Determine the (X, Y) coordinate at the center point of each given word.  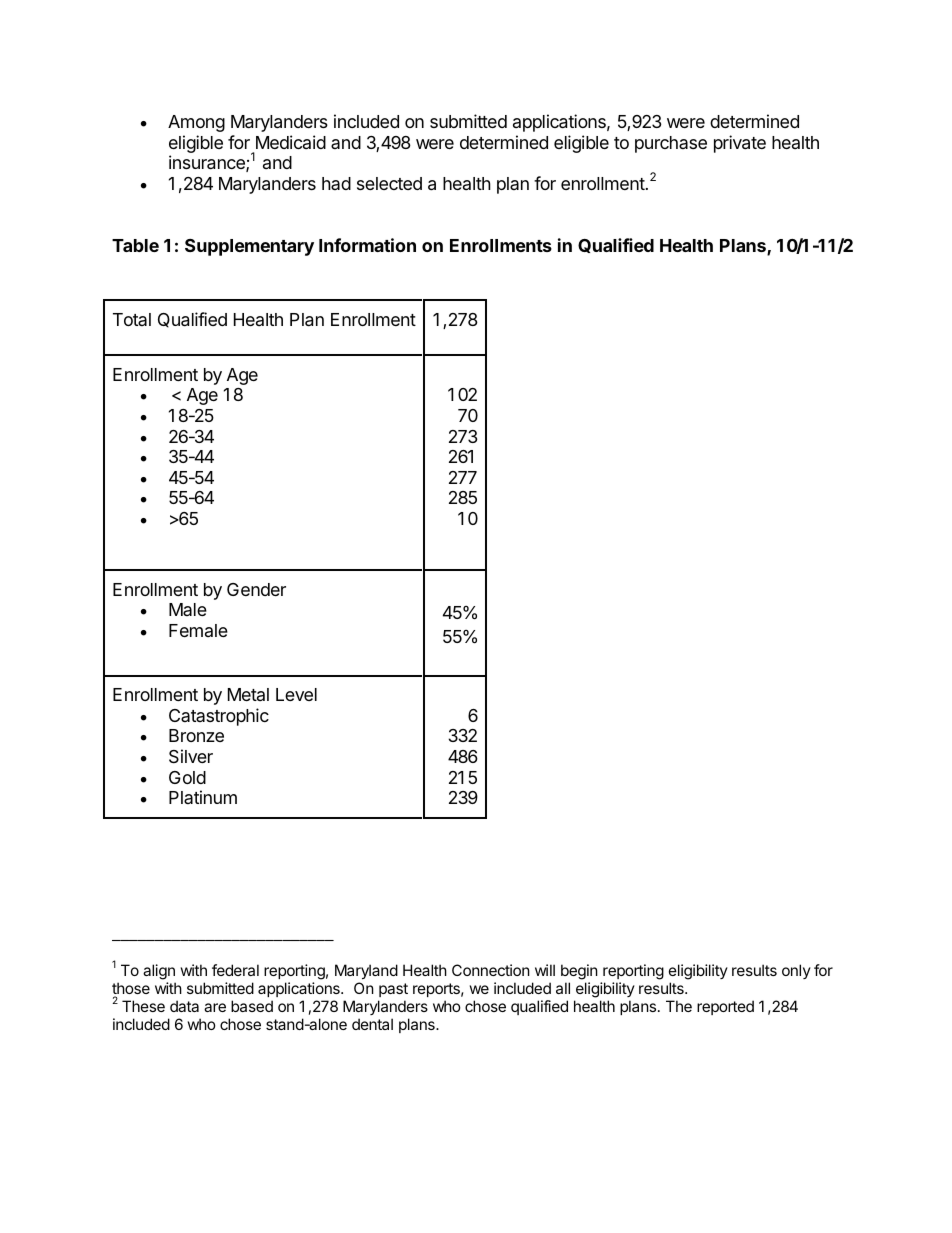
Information (367, 245)
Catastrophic (219, 717)
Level (296, 694)
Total (132, 319)
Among (196, 123)
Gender (256, 589)
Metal (248, 694)
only (796, 971)
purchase (671, 144)
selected (389, 183)
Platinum (203, 797)
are (215, 1007)
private (740, 144)
